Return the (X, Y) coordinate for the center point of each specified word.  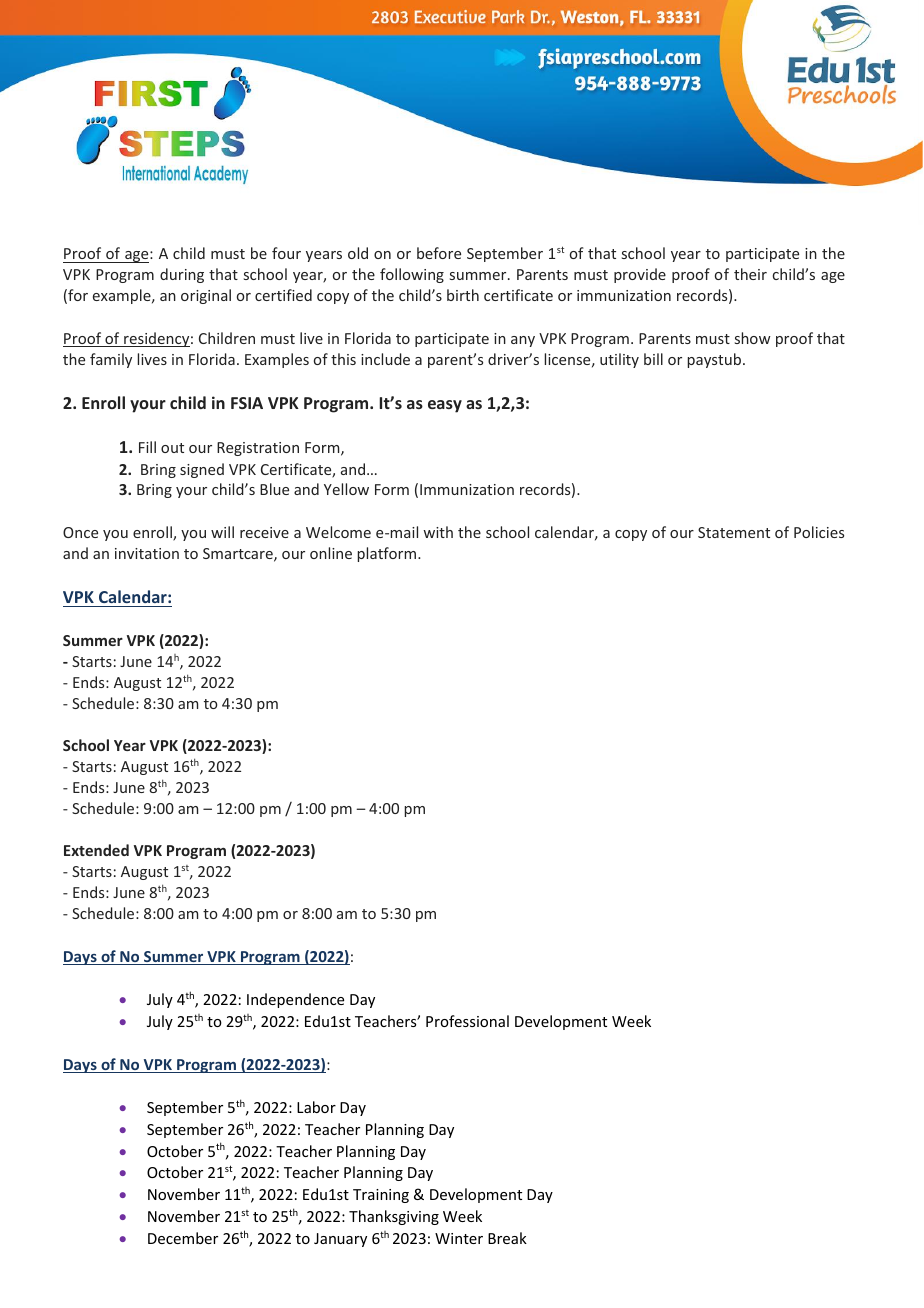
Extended (96, 850)
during (182, 275)
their (750, 274)
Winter (459, 1238)
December (183, 1238)
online (331, 553)
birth (463, 295)
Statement (734, 532)
